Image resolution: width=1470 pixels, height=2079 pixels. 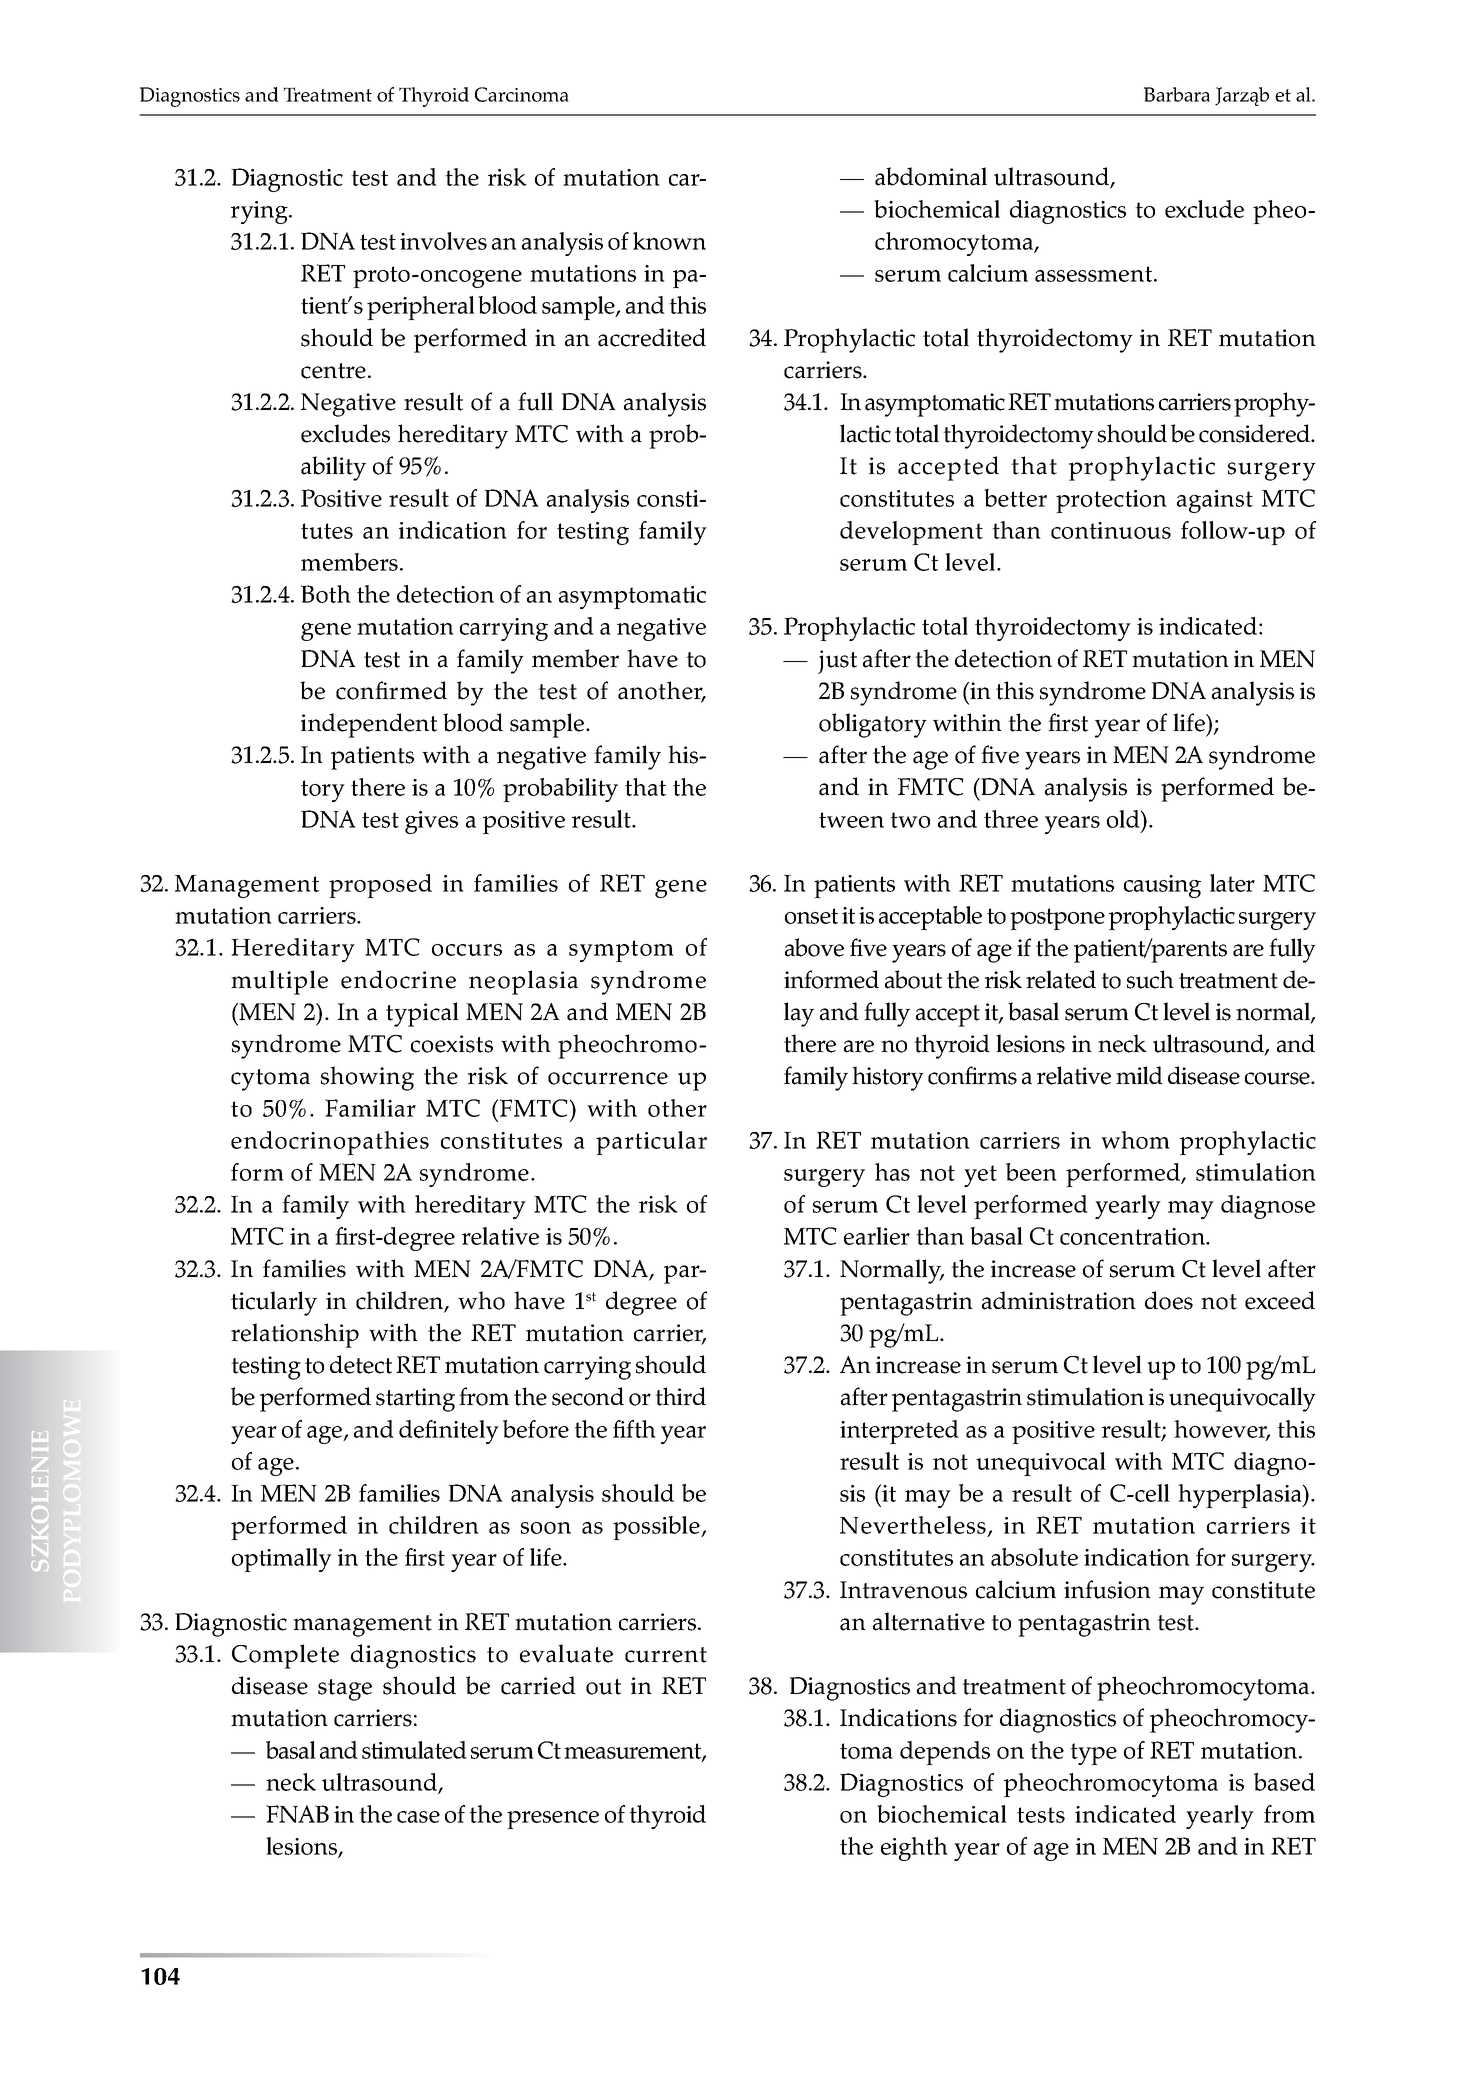 I want to click on abdominal, so click(x=931, y=176).
